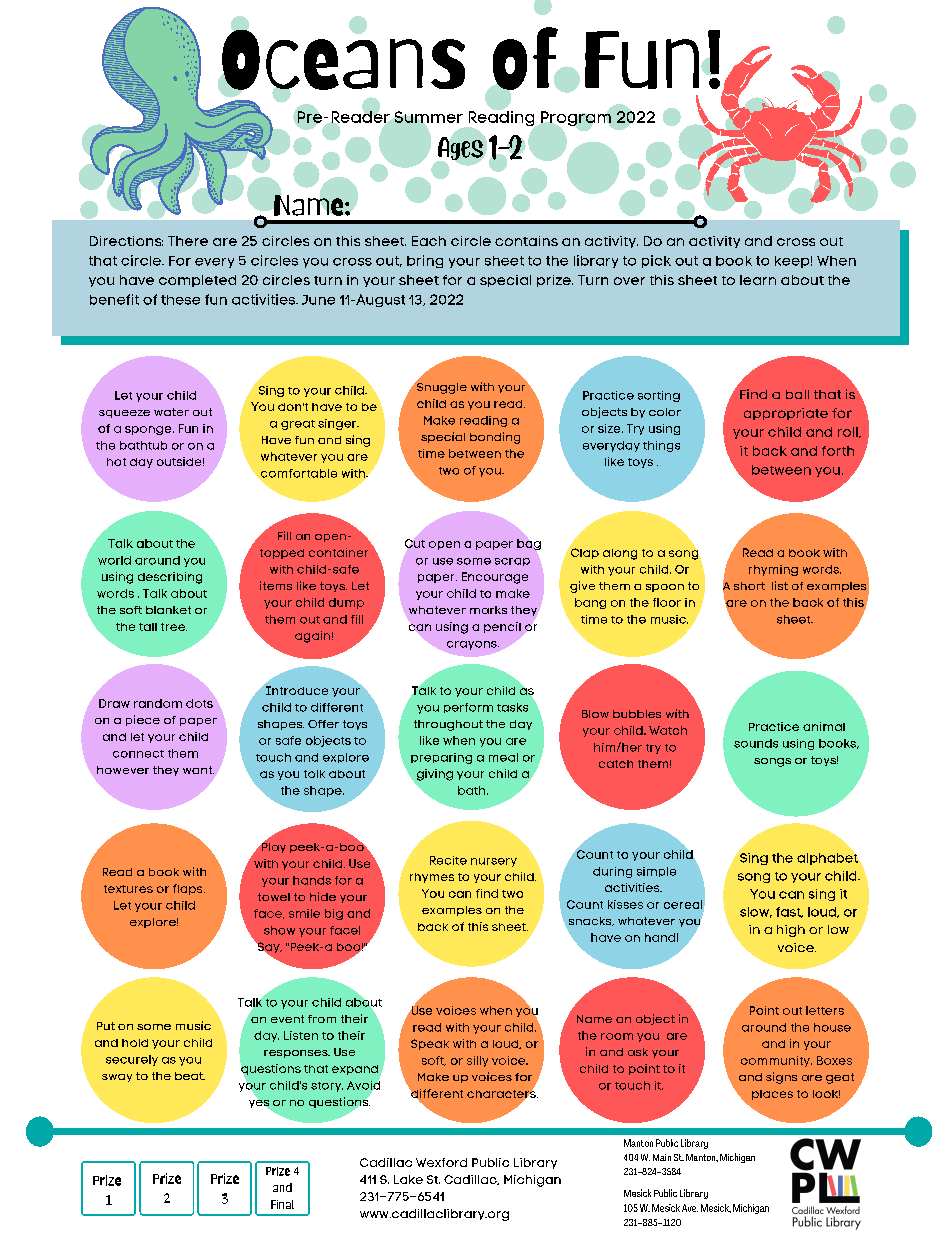 The width and height of the screenshot is (952, 1233). What do you see at coordinates (789, 912) in the screenshot?
I see `fast` at bounding box center [789, 912].
